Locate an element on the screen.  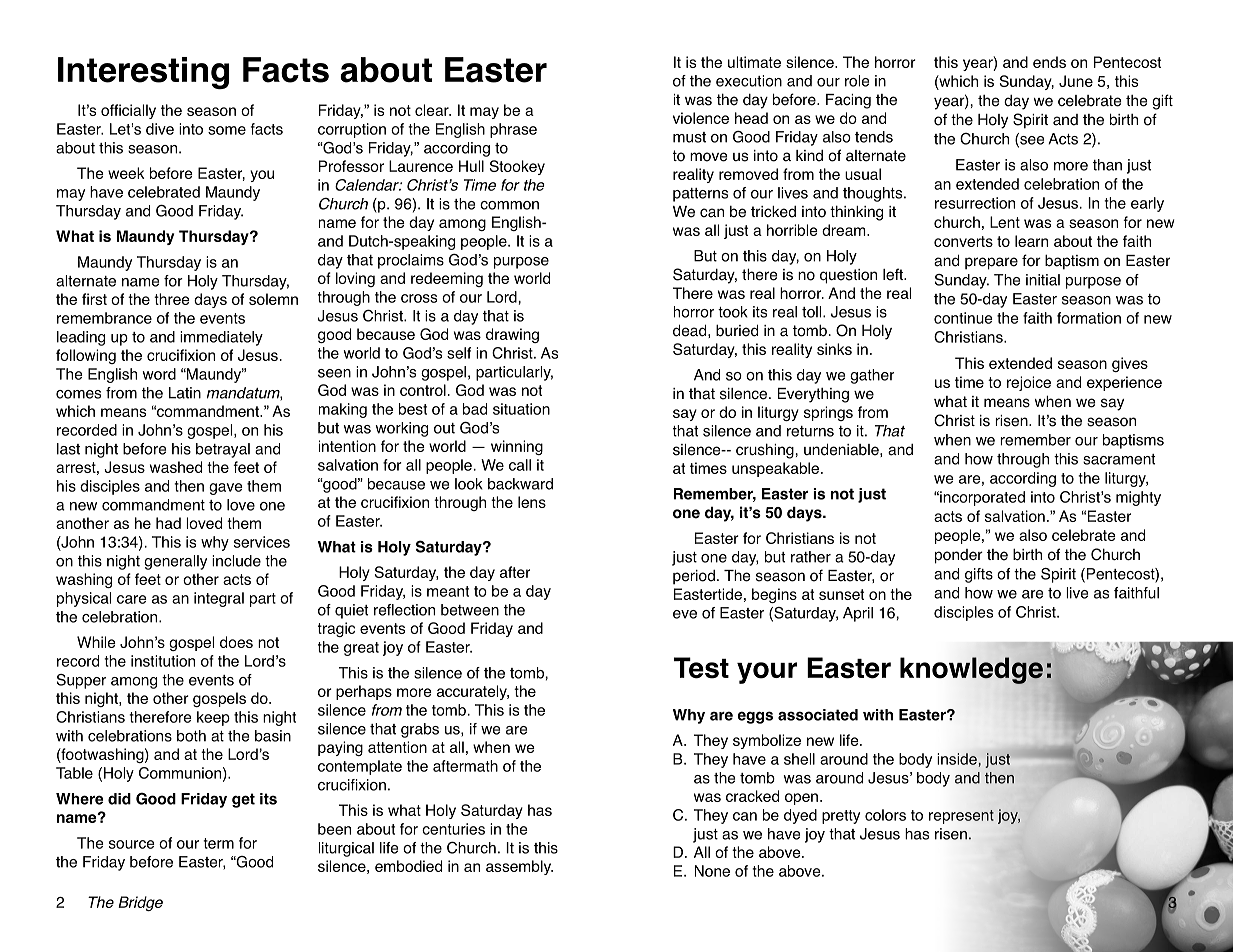
integral is located at coordinates (219, 599).
